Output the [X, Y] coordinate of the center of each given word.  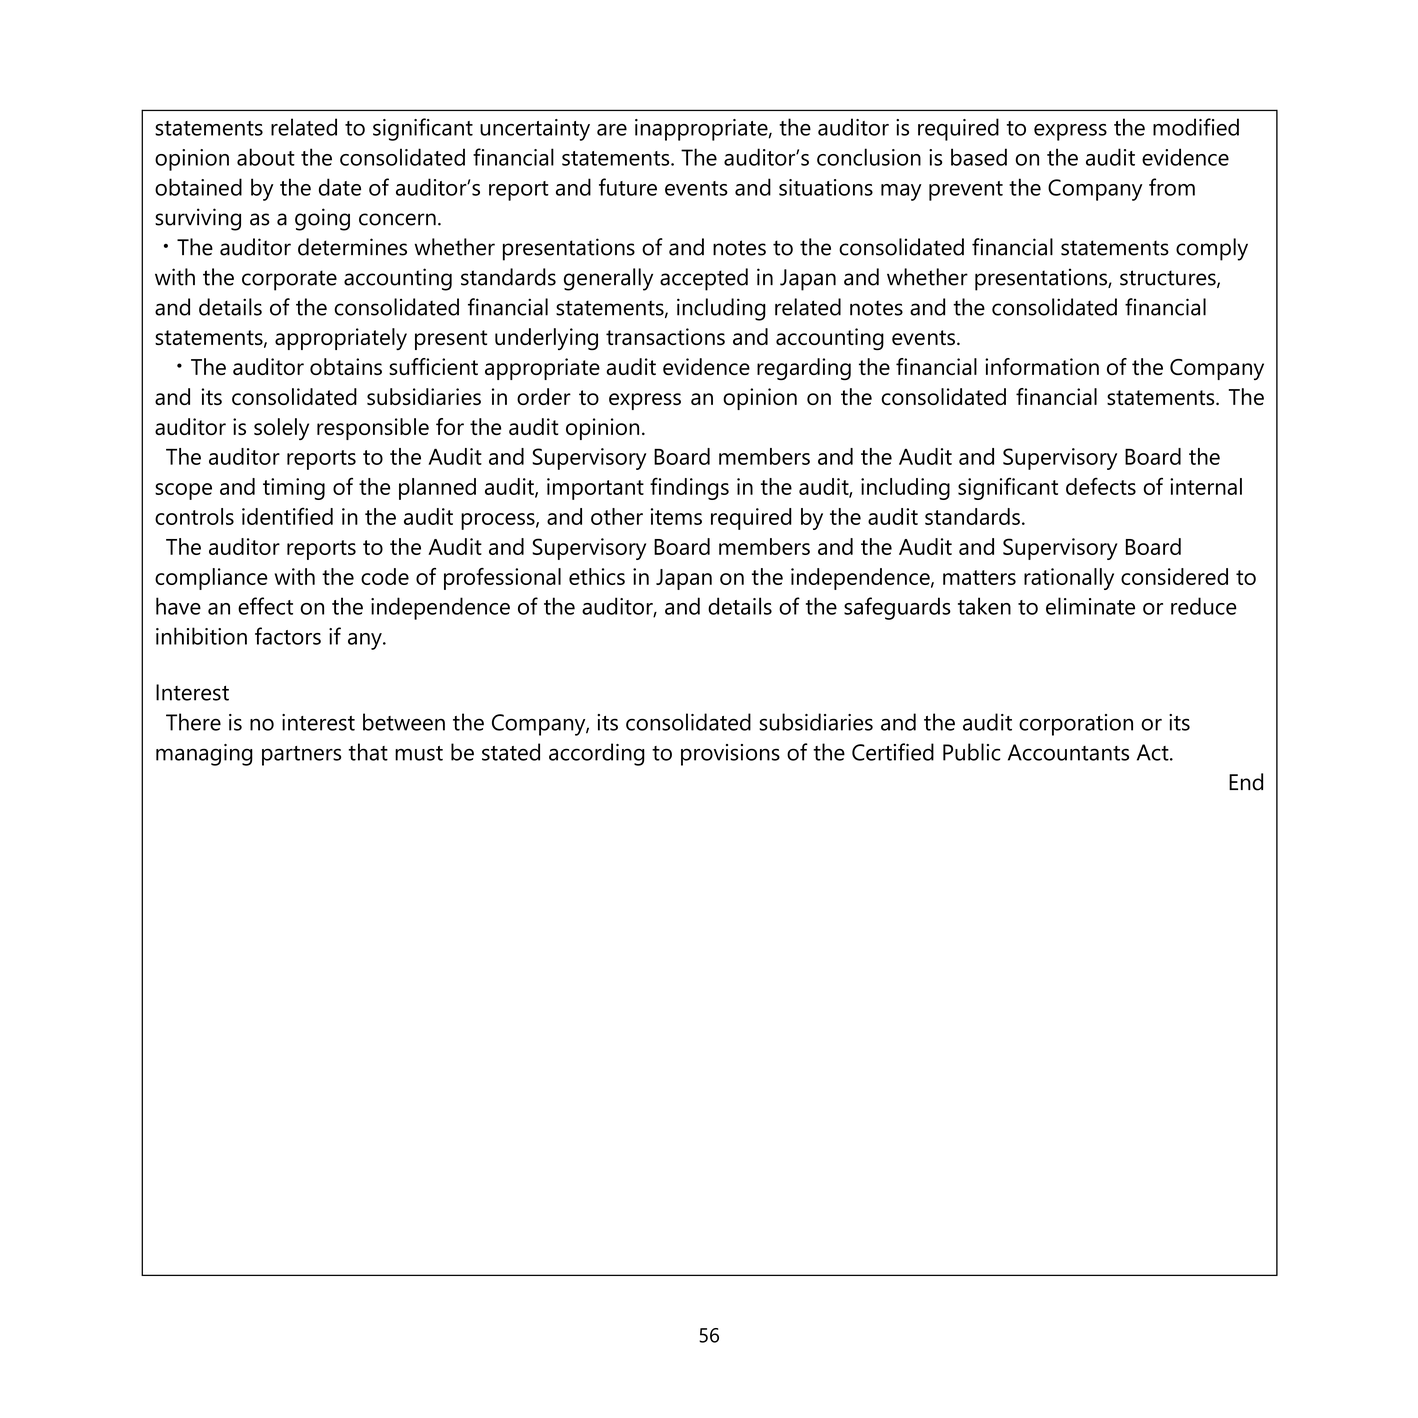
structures [1169, 279]
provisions [730, 755]
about [266, 157]
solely [281, 429]
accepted [704, 279]
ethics [597, 576]
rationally [1069, 579]
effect [265, 606]
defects [1101, 486]
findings [689, 488]
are [612, 130]
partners [301, 756]
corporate [289, 280]
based [979, 157]
